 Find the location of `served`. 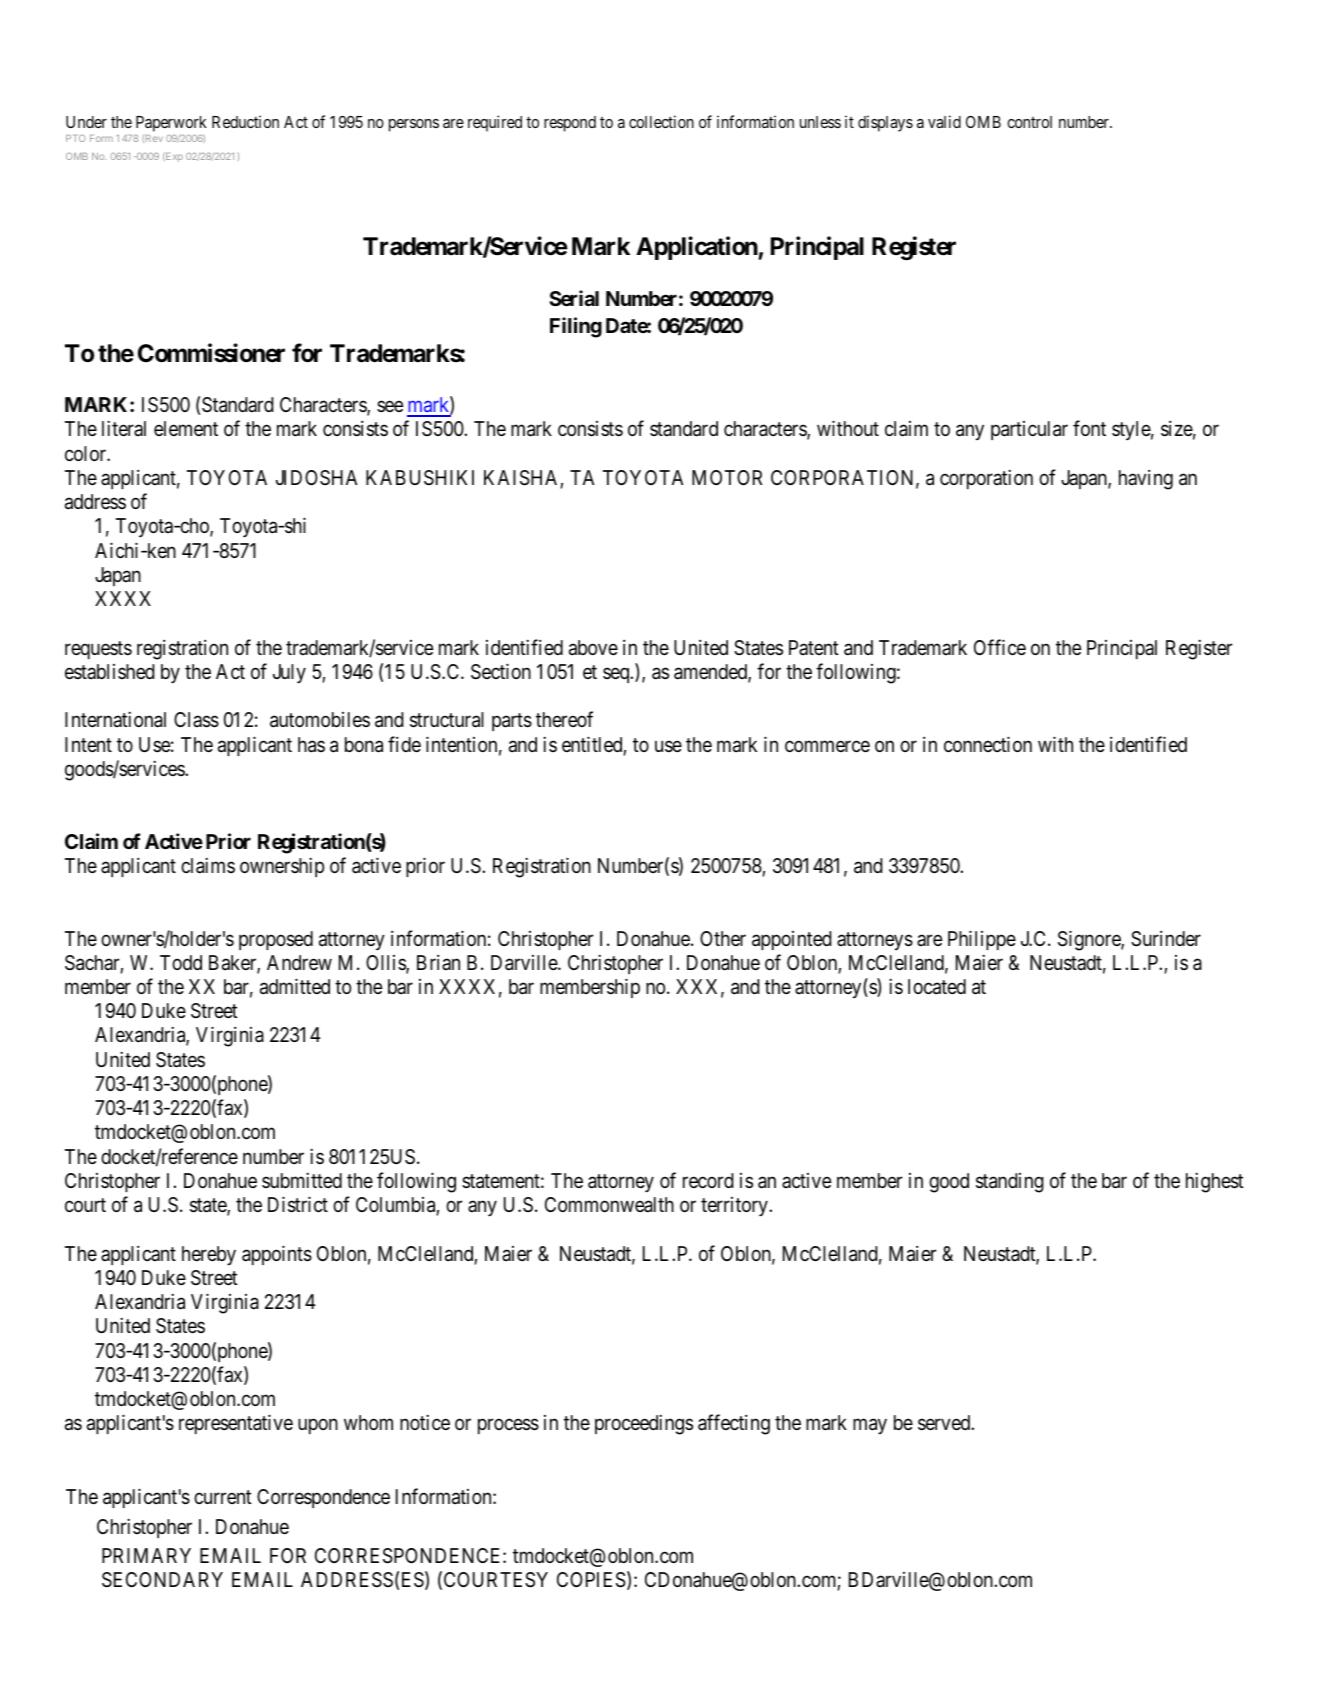

served is located at coordinates (945, 1422).
